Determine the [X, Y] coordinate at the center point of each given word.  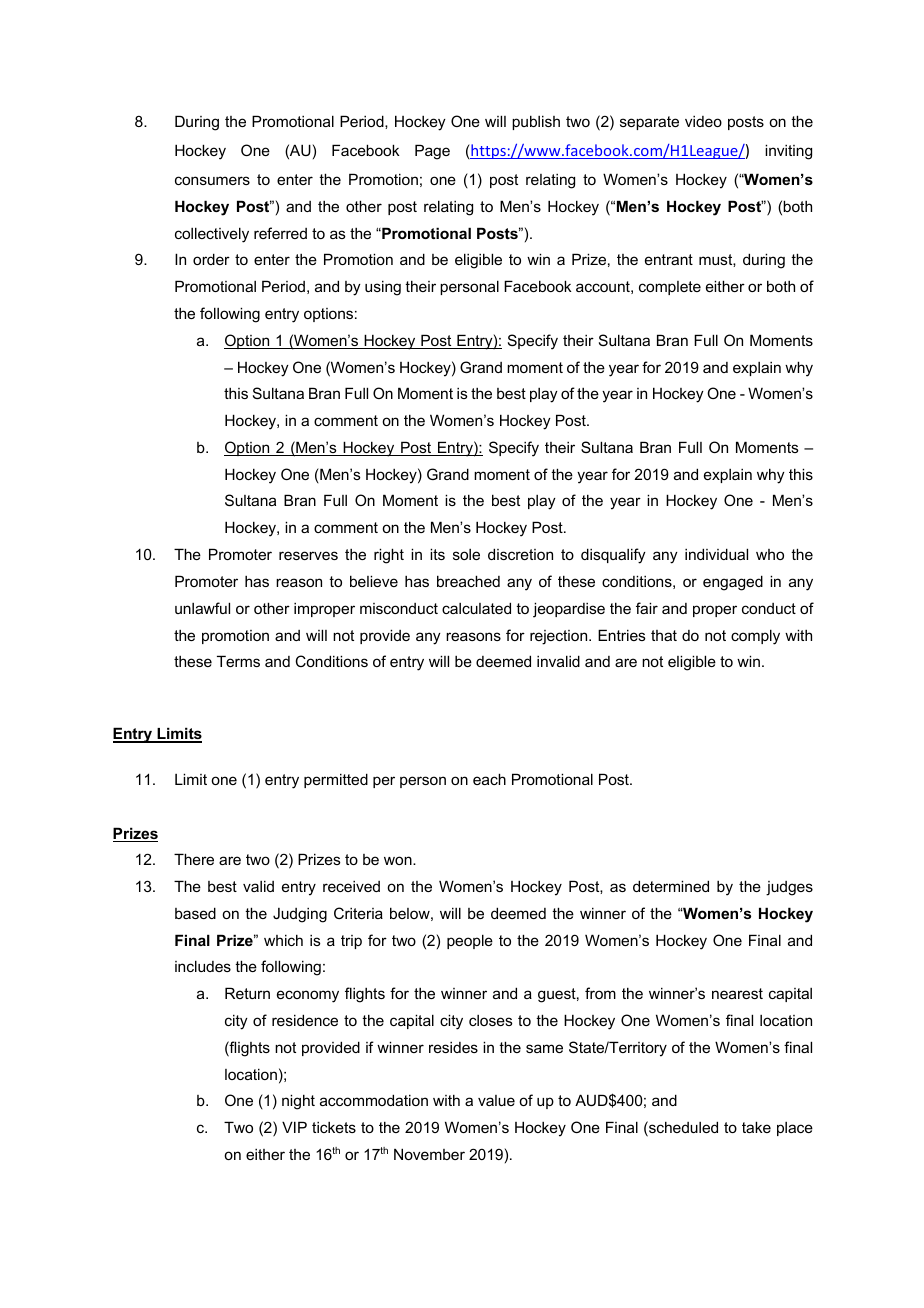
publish [536, 122]
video [703, 121]
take [756, 1127]
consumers [212, 180]
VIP [294, 1127]
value [496, 1100]
